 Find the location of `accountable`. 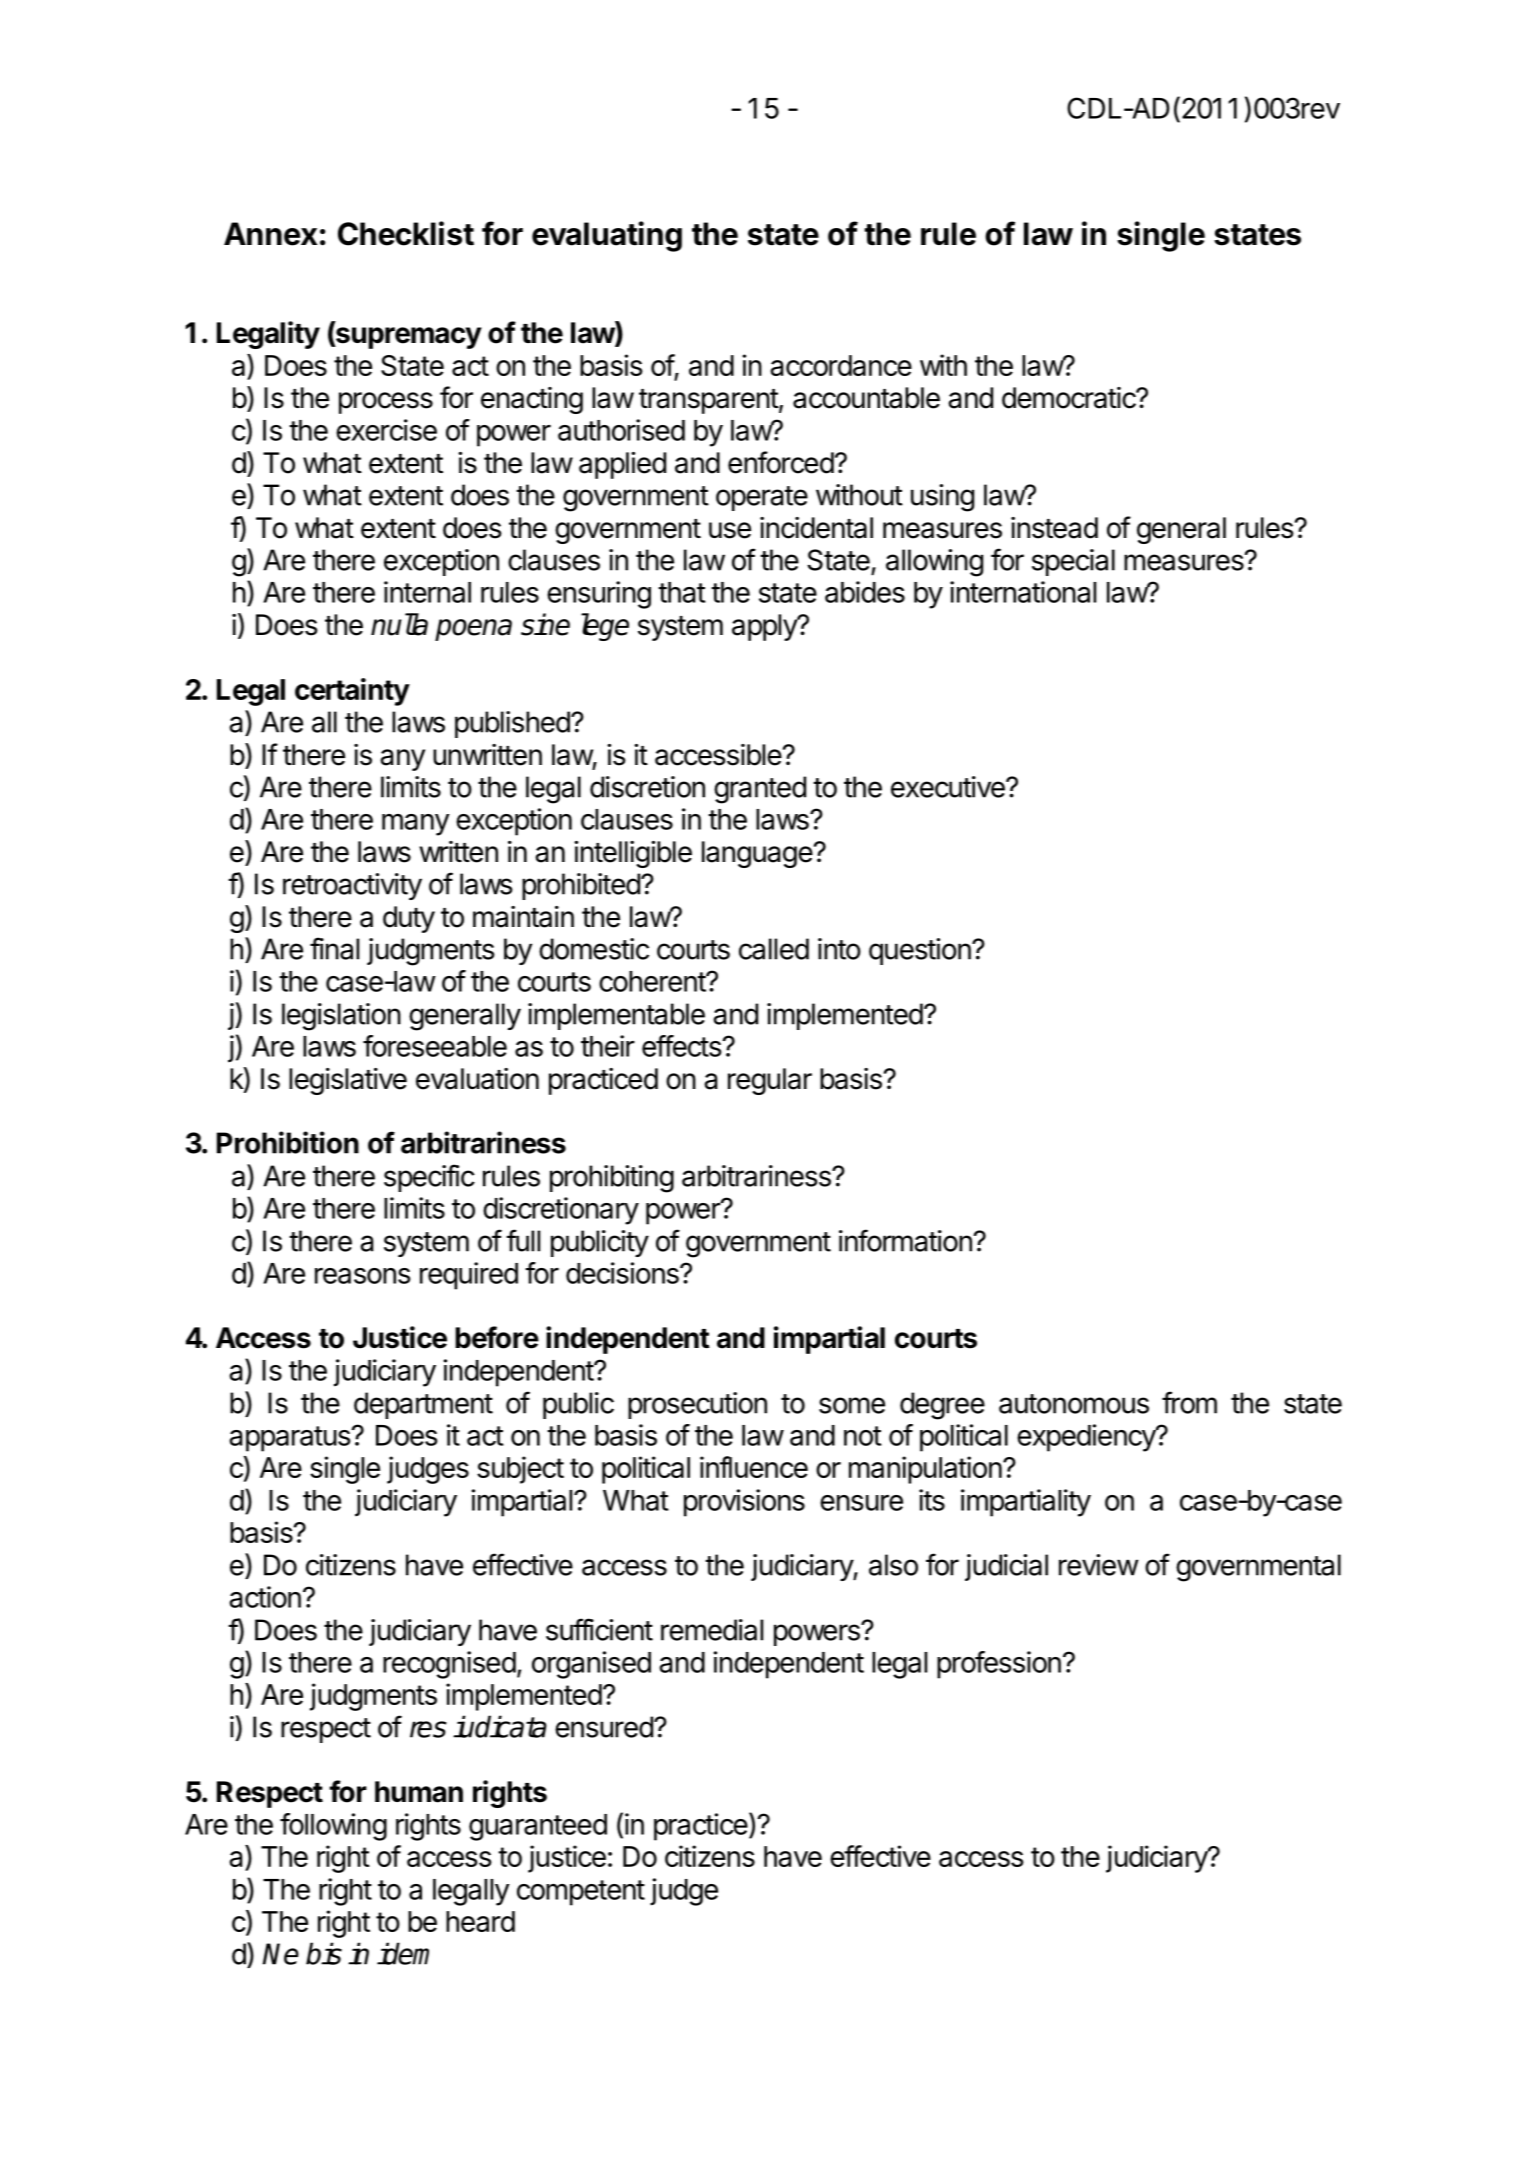

accountable is located at coordinates (866, 398).
